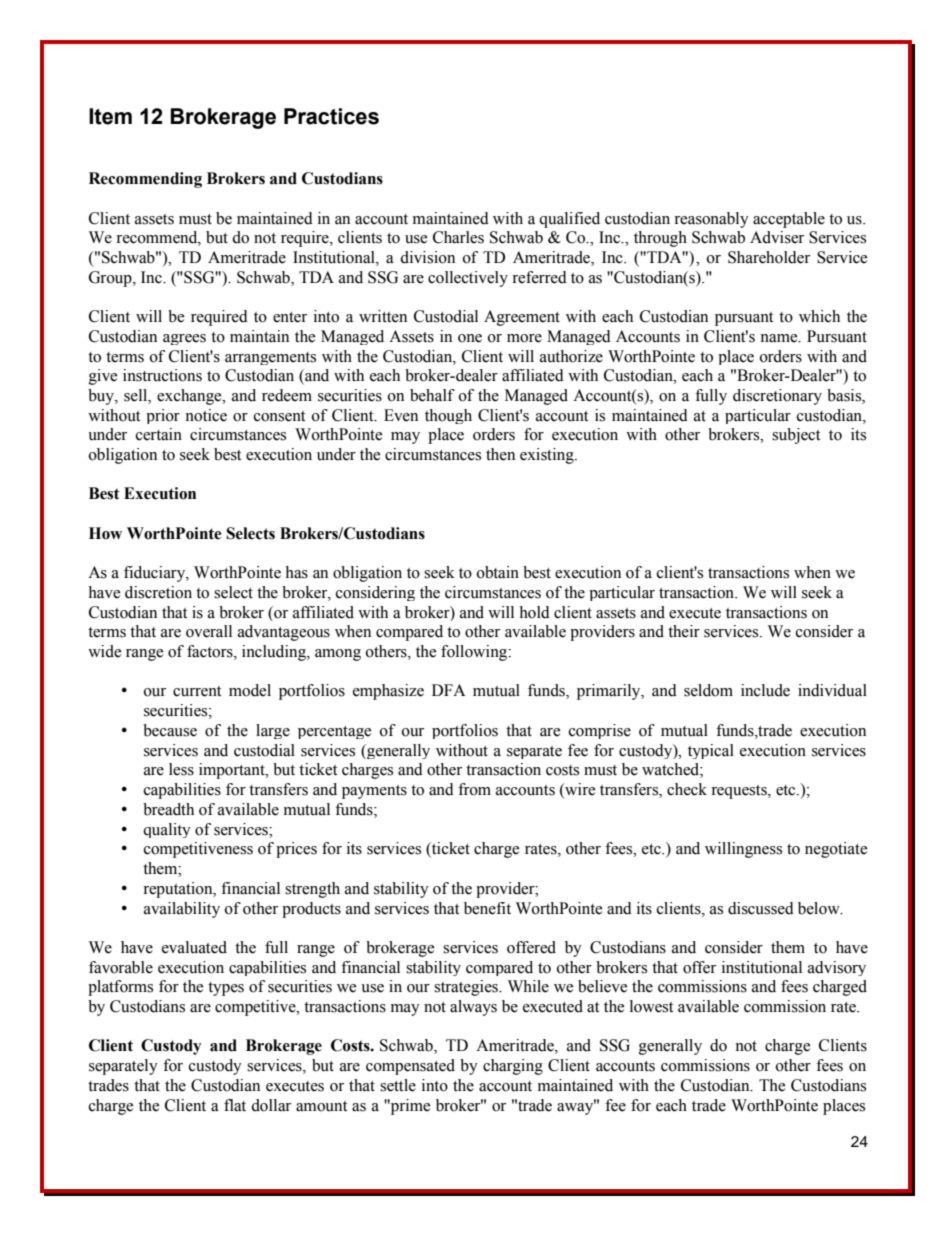  What do you see at coordinates (765, 690) in the screenshot?
I see `include` at bounding box center [765, 690].
